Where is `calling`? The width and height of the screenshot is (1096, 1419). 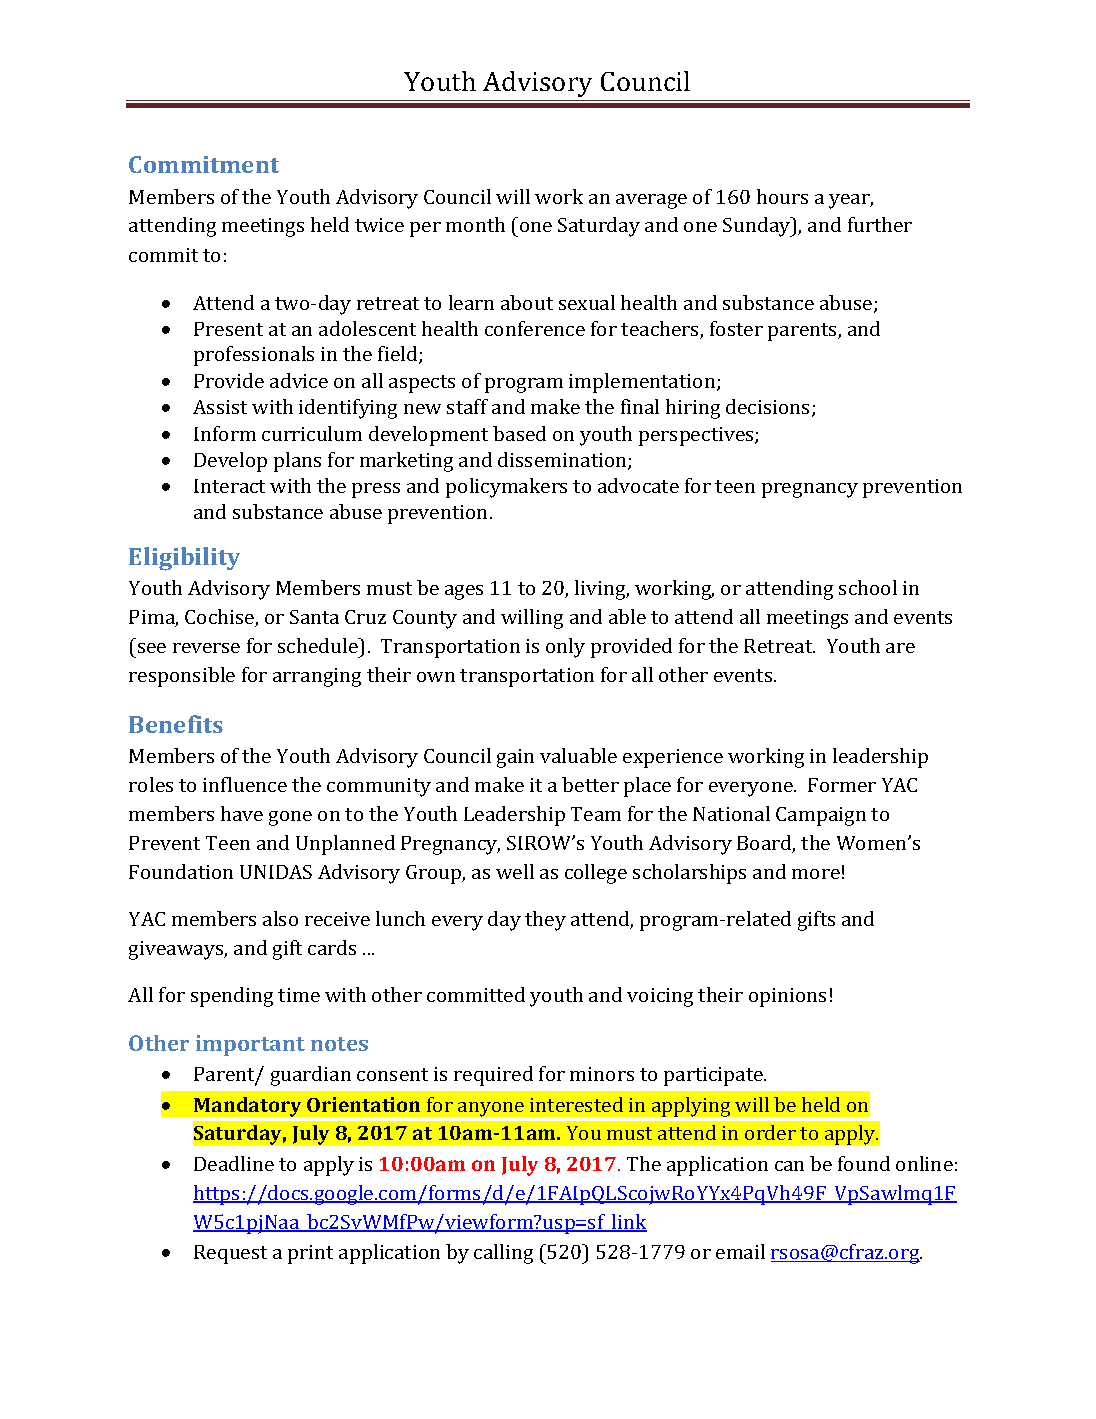 calling is located at coordinates (503, 1254).
